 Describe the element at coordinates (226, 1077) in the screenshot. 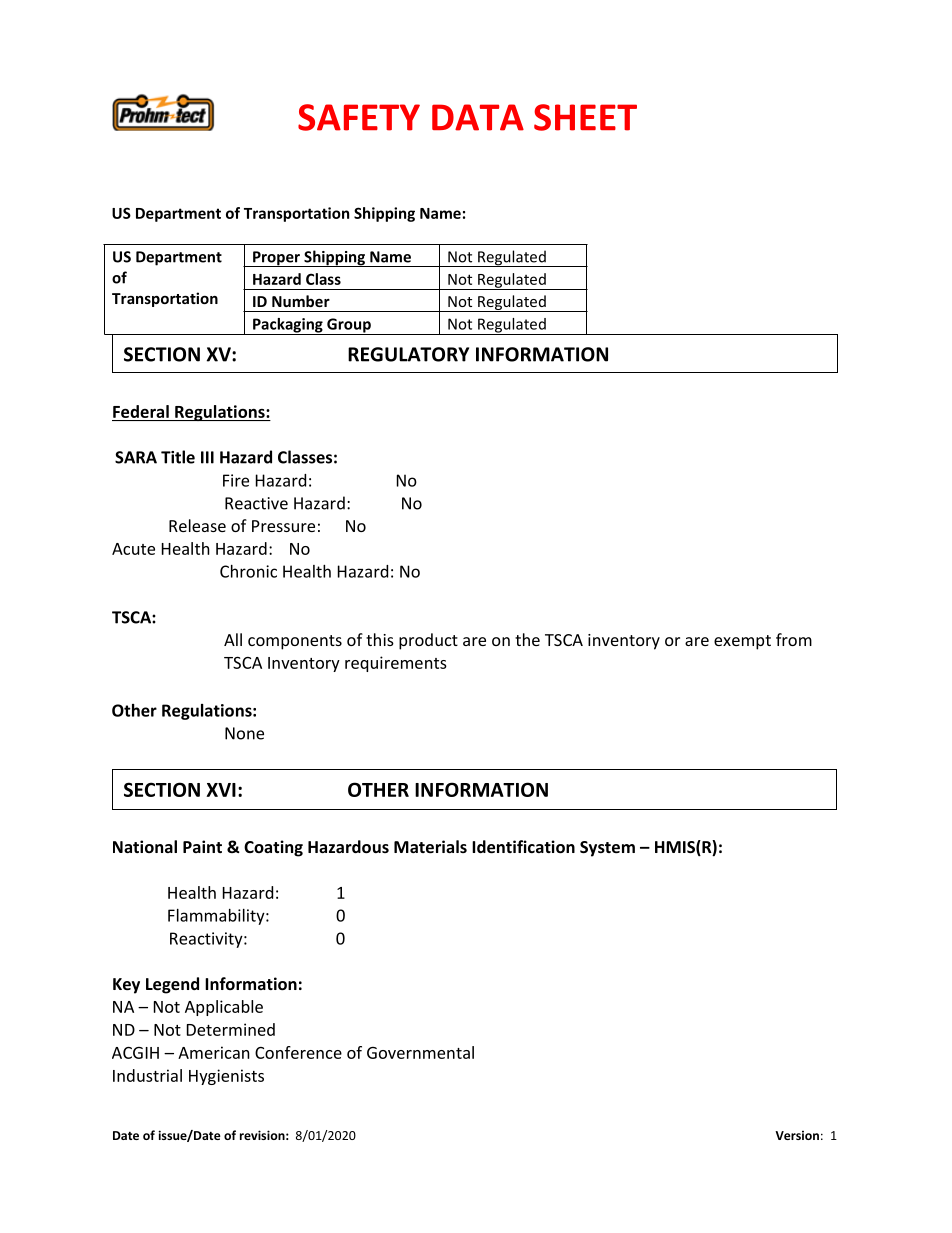

I see `Hygienists` at that location.
